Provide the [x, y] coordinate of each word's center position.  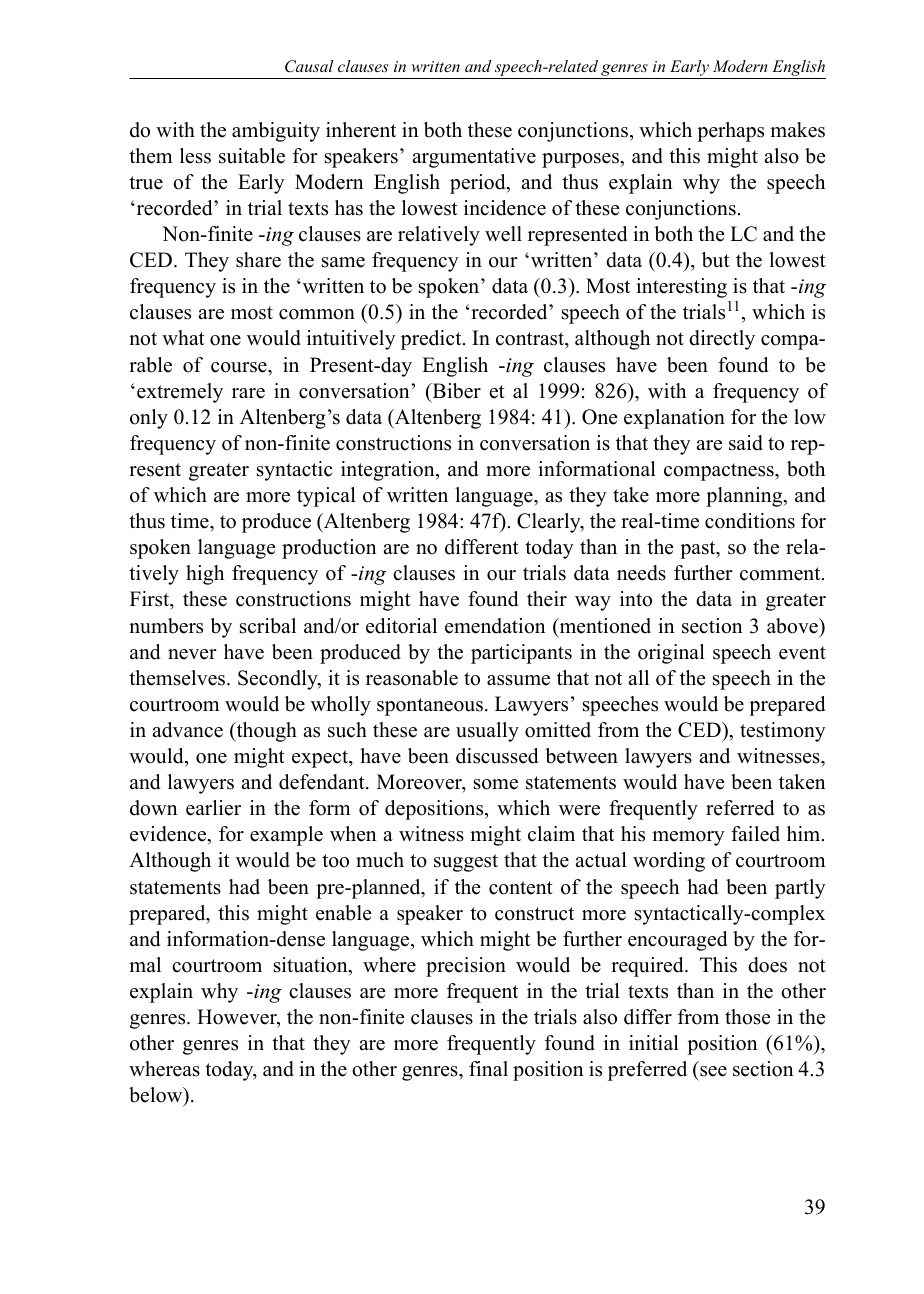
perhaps [730, 132]
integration [389, 471]
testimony [783, 732]
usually [487, 732]
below [157, 1096]
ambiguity [276, 132]
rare [248, 393]
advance [187, 730]
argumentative [474, 158]
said [746, 443]
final [488, 1068]
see [713, 1071]
